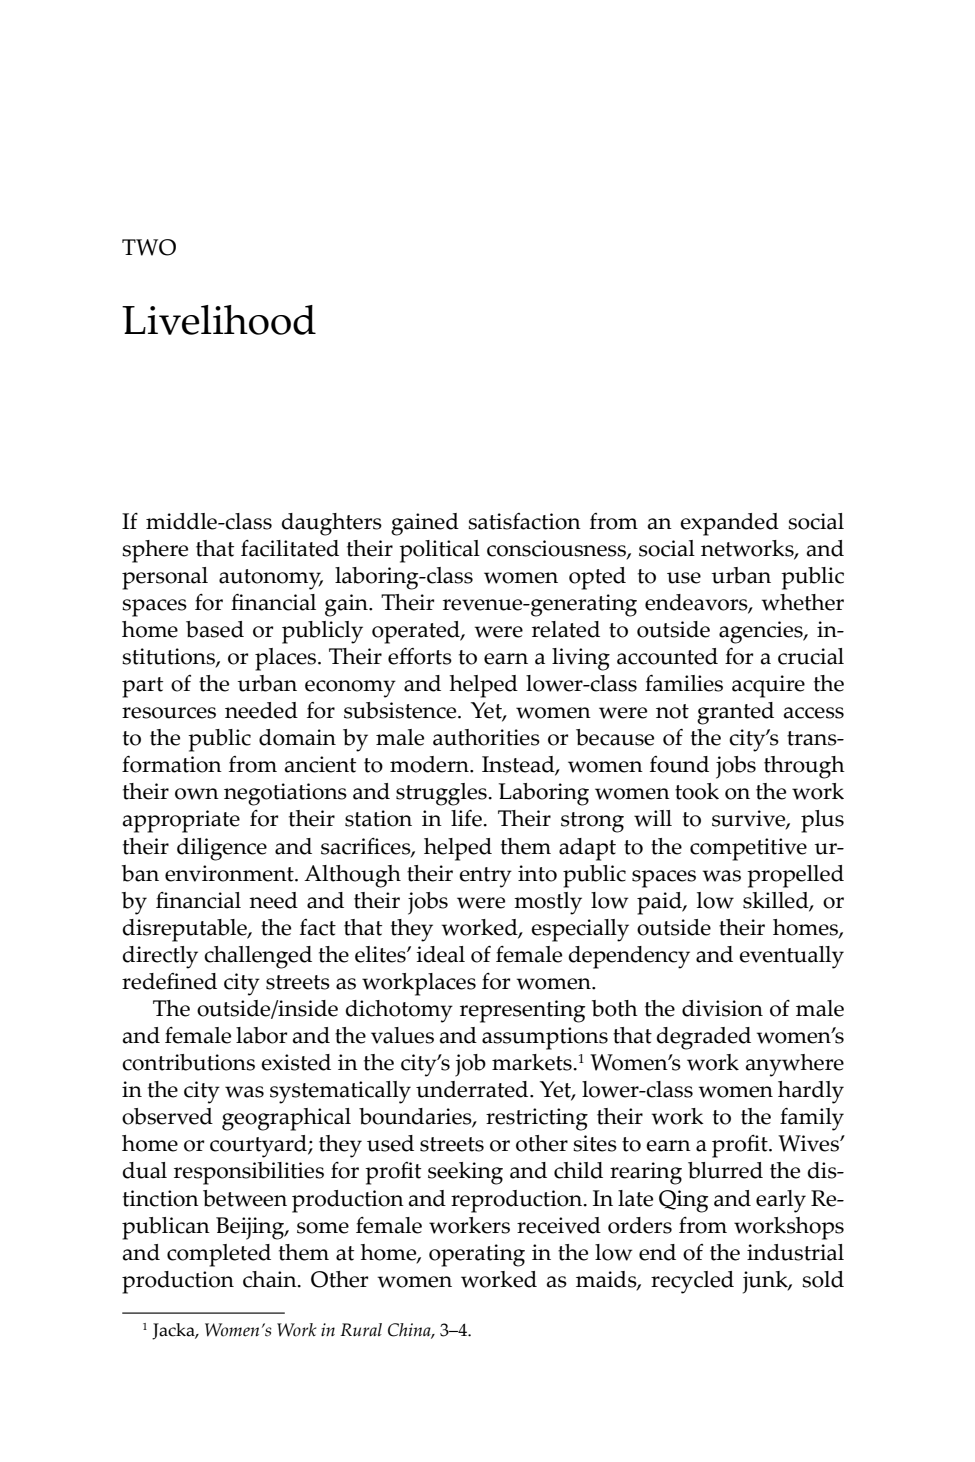 The image size is (975, 1462). What do you see at coordinates (271, 1279) in the page?
I see `chain` at bounding box center [271, 1279].
